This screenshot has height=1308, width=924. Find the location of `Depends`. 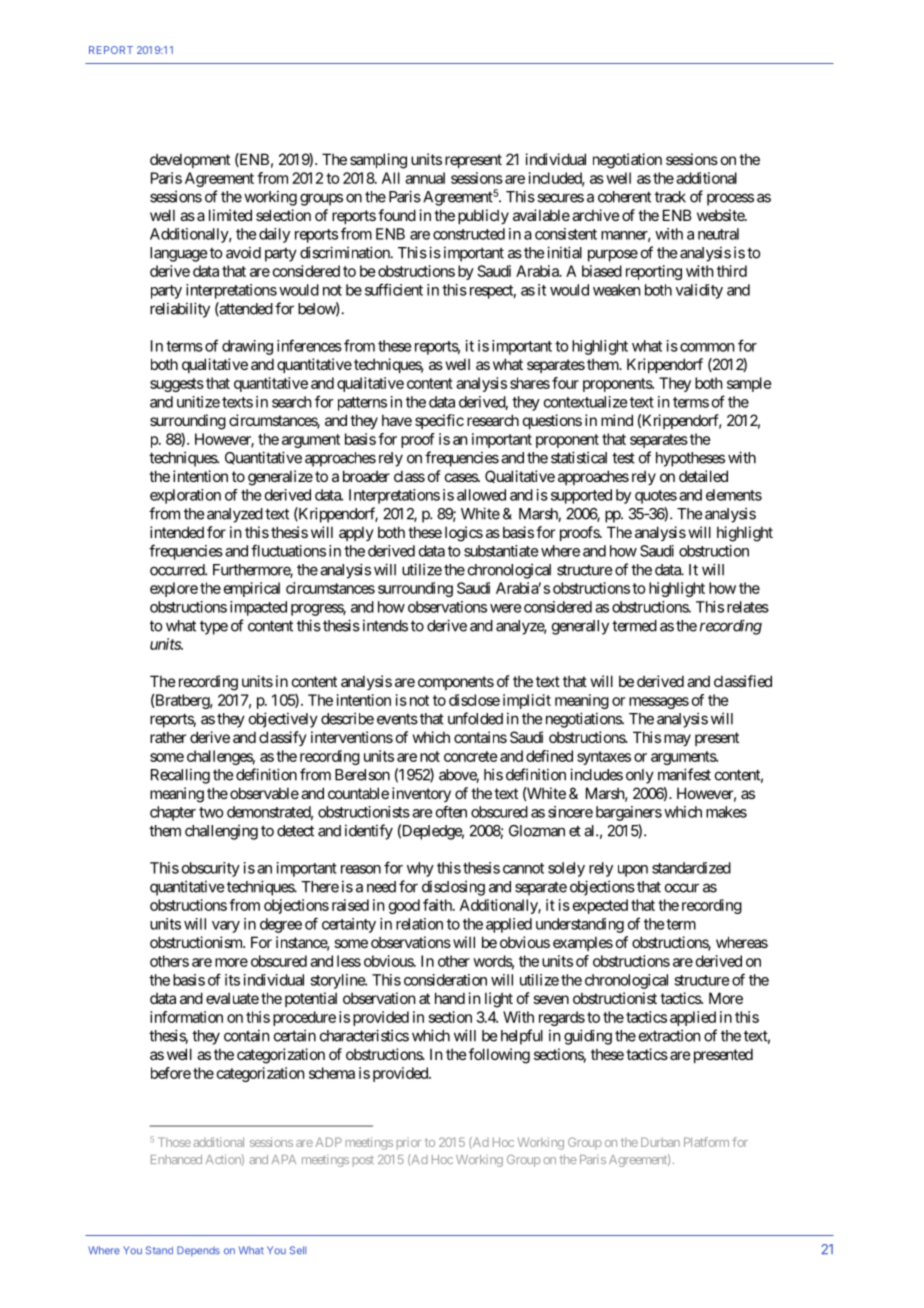

Depends is located at coordinates (198, 1251).
